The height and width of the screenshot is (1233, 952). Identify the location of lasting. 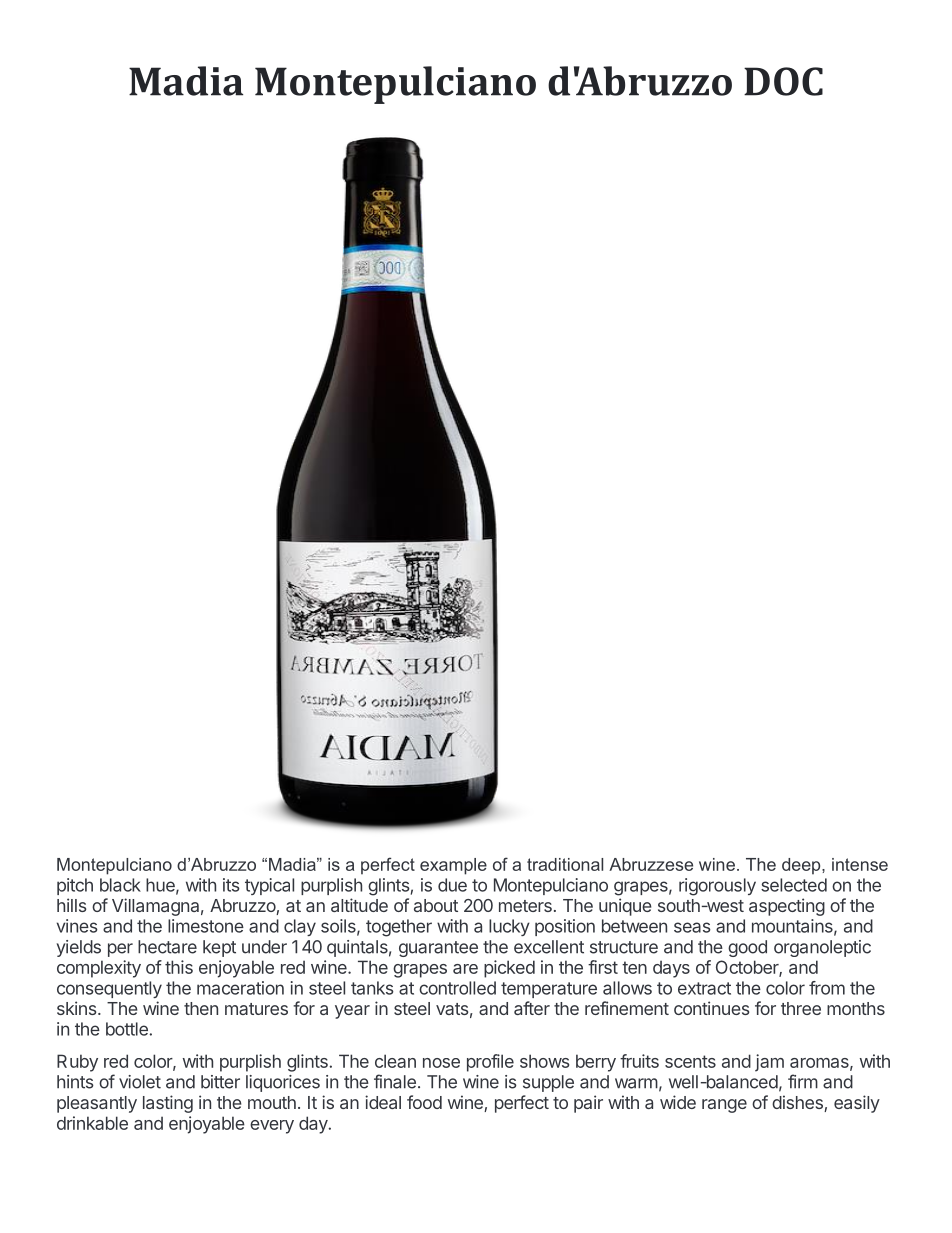
(168, 1104).
